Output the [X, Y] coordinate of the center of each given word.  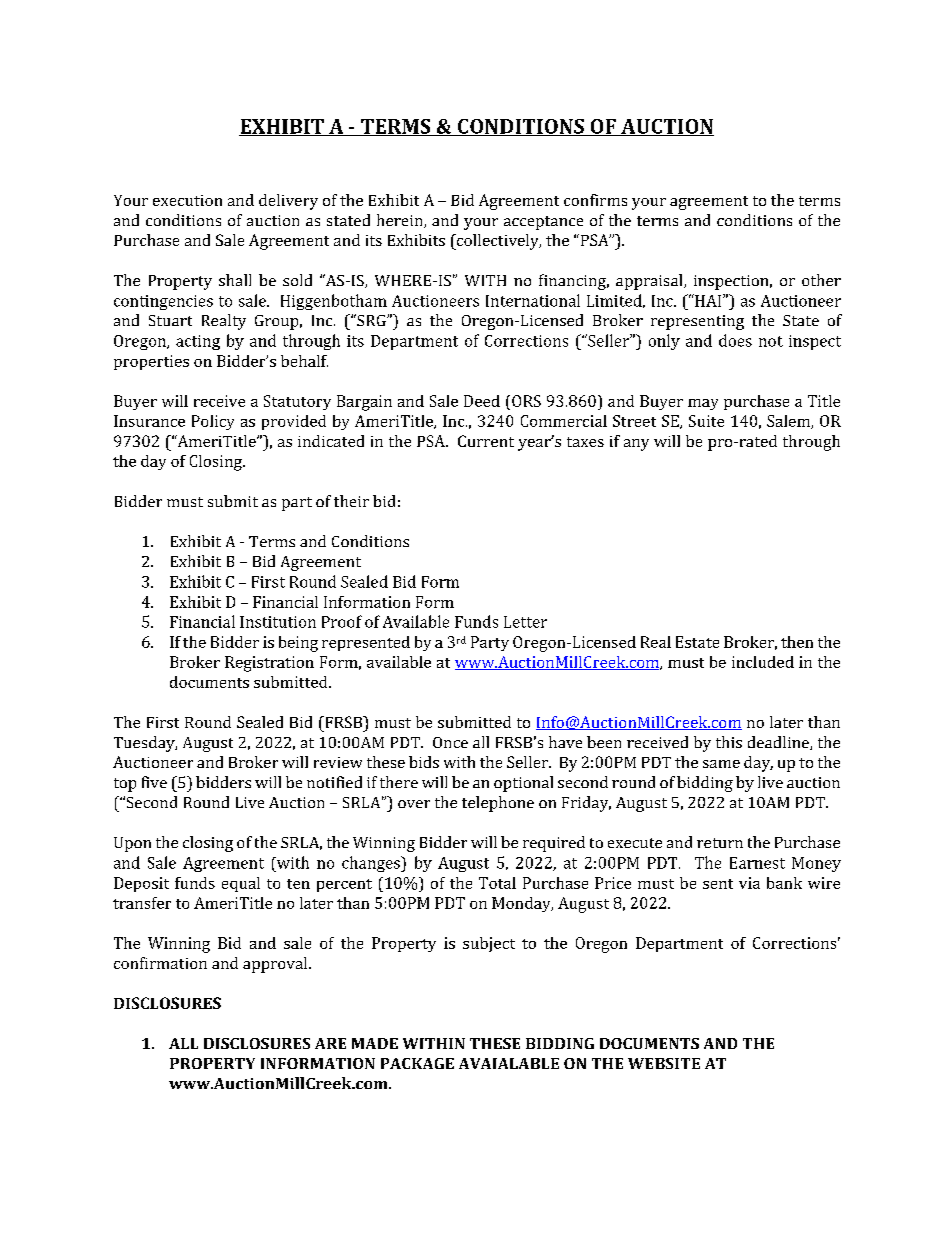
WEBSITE [664, 1063]
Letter [525, 622]
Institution [278, 622]
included [763, 662]
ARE [330, 1043]
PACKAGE [417, 1063]
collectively [497, 242]
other [821, 280]
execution [187, 200]
